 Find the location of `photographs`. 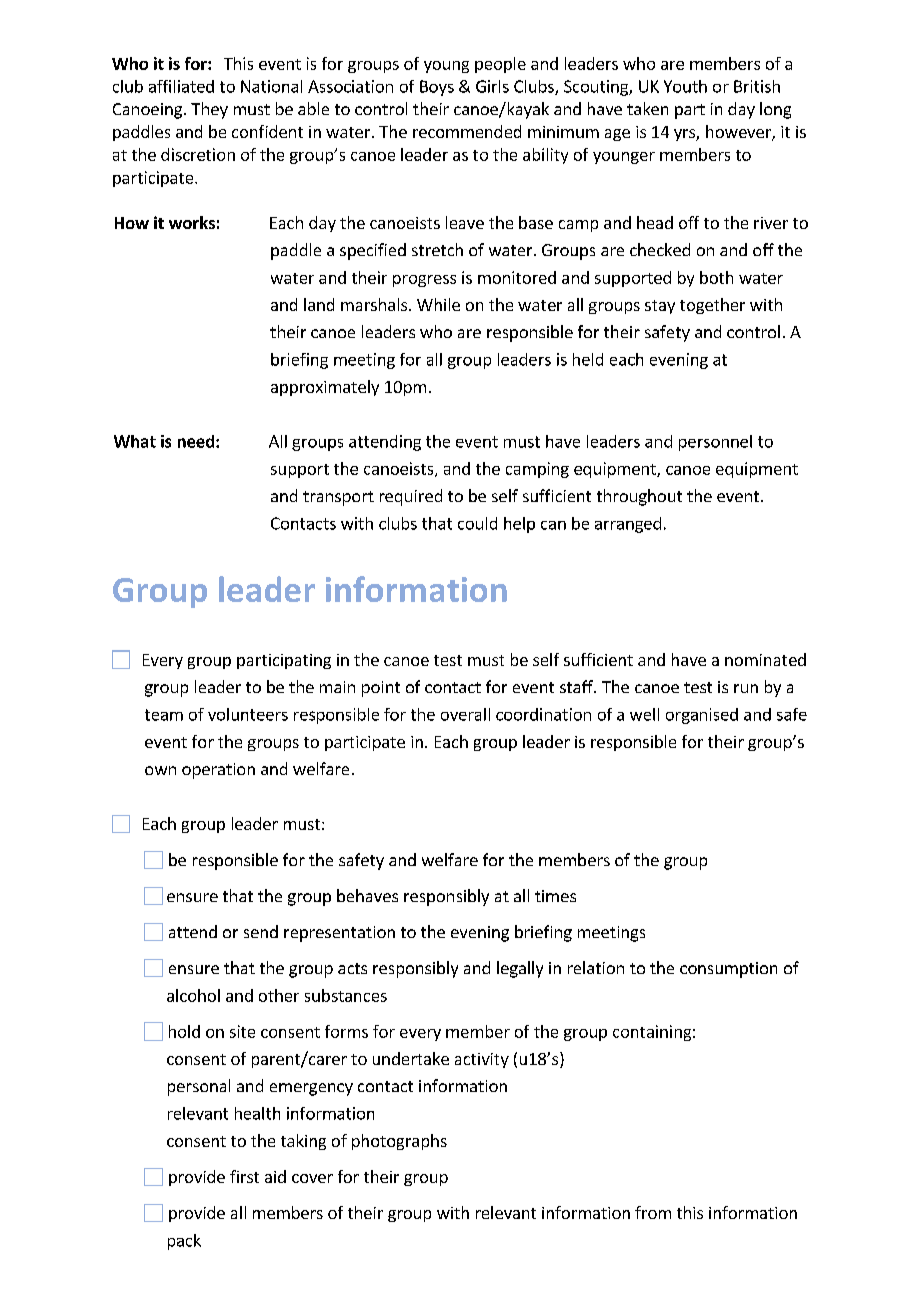

photographs is located at coordinates (399, 1142).
